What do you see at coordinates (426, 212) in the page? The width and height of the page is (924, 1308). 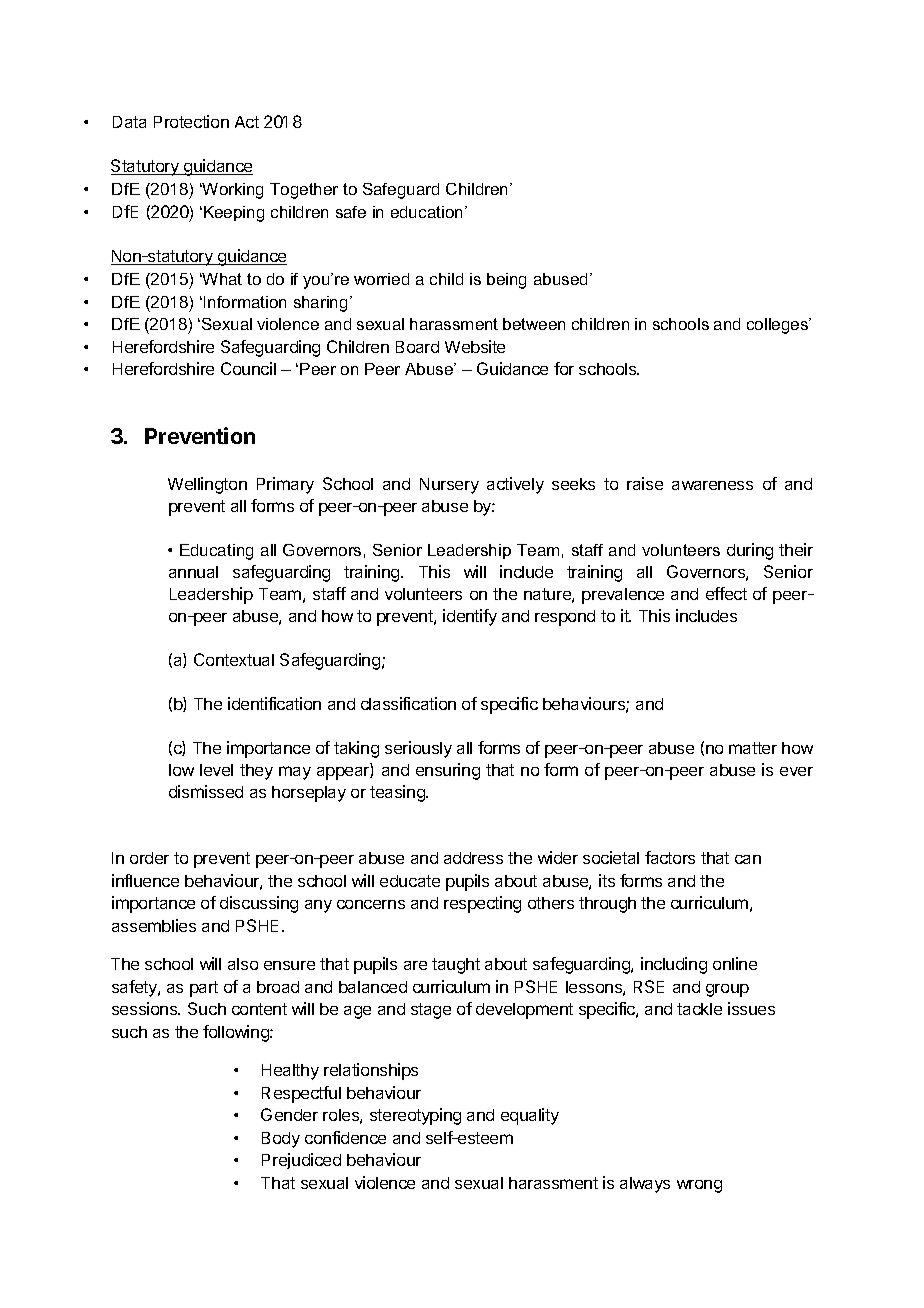 I see `education` at bounding box center [426, 212].
